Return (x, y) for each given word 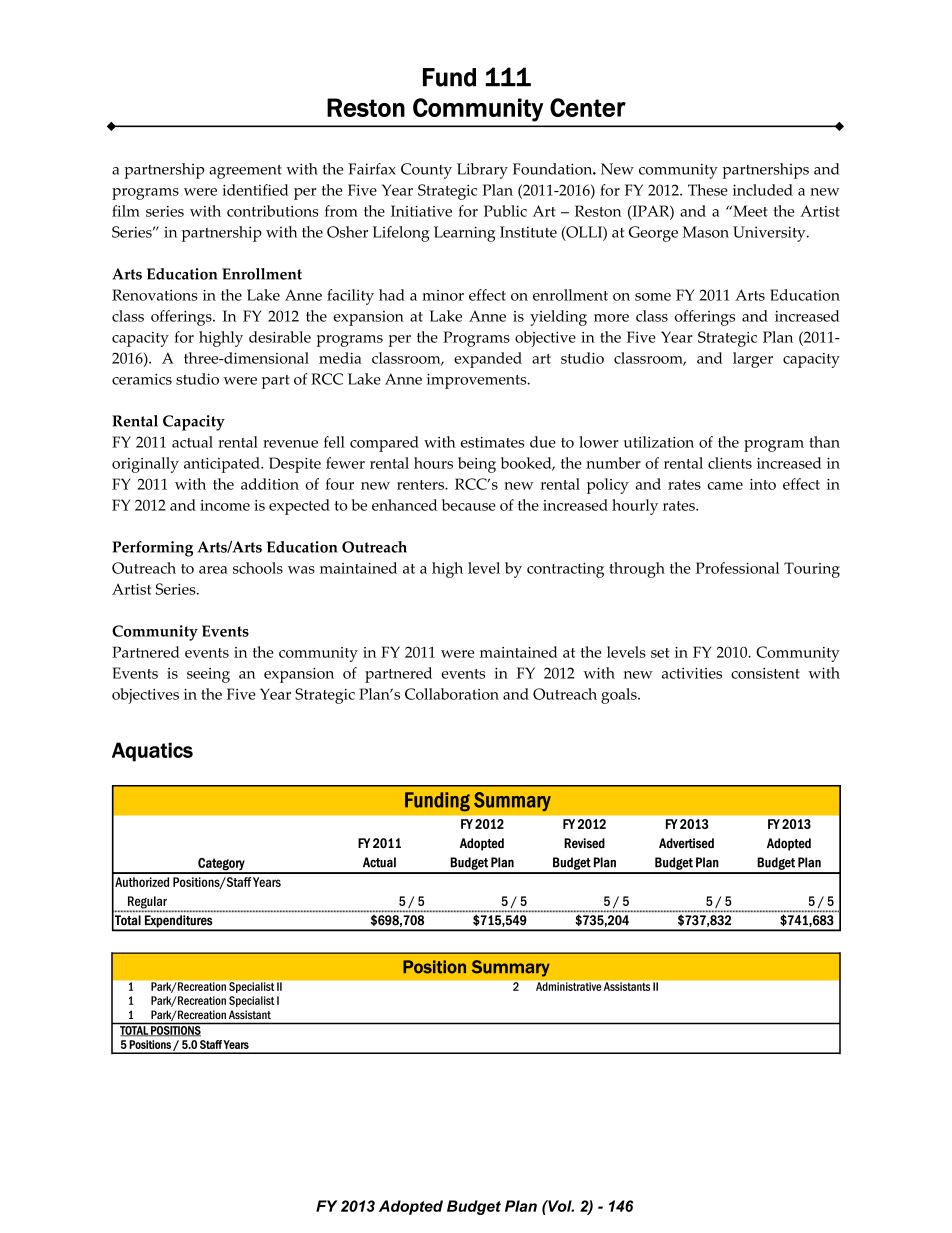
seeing (208, 675)
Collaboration (452, 694)
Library (482, 171)
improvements (478, 381)
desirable (280, 337)
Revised (584, 843)
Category (221, 865)
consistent (765, 673)
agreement (245, 172)
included (763, 190)
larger (753, 360)
